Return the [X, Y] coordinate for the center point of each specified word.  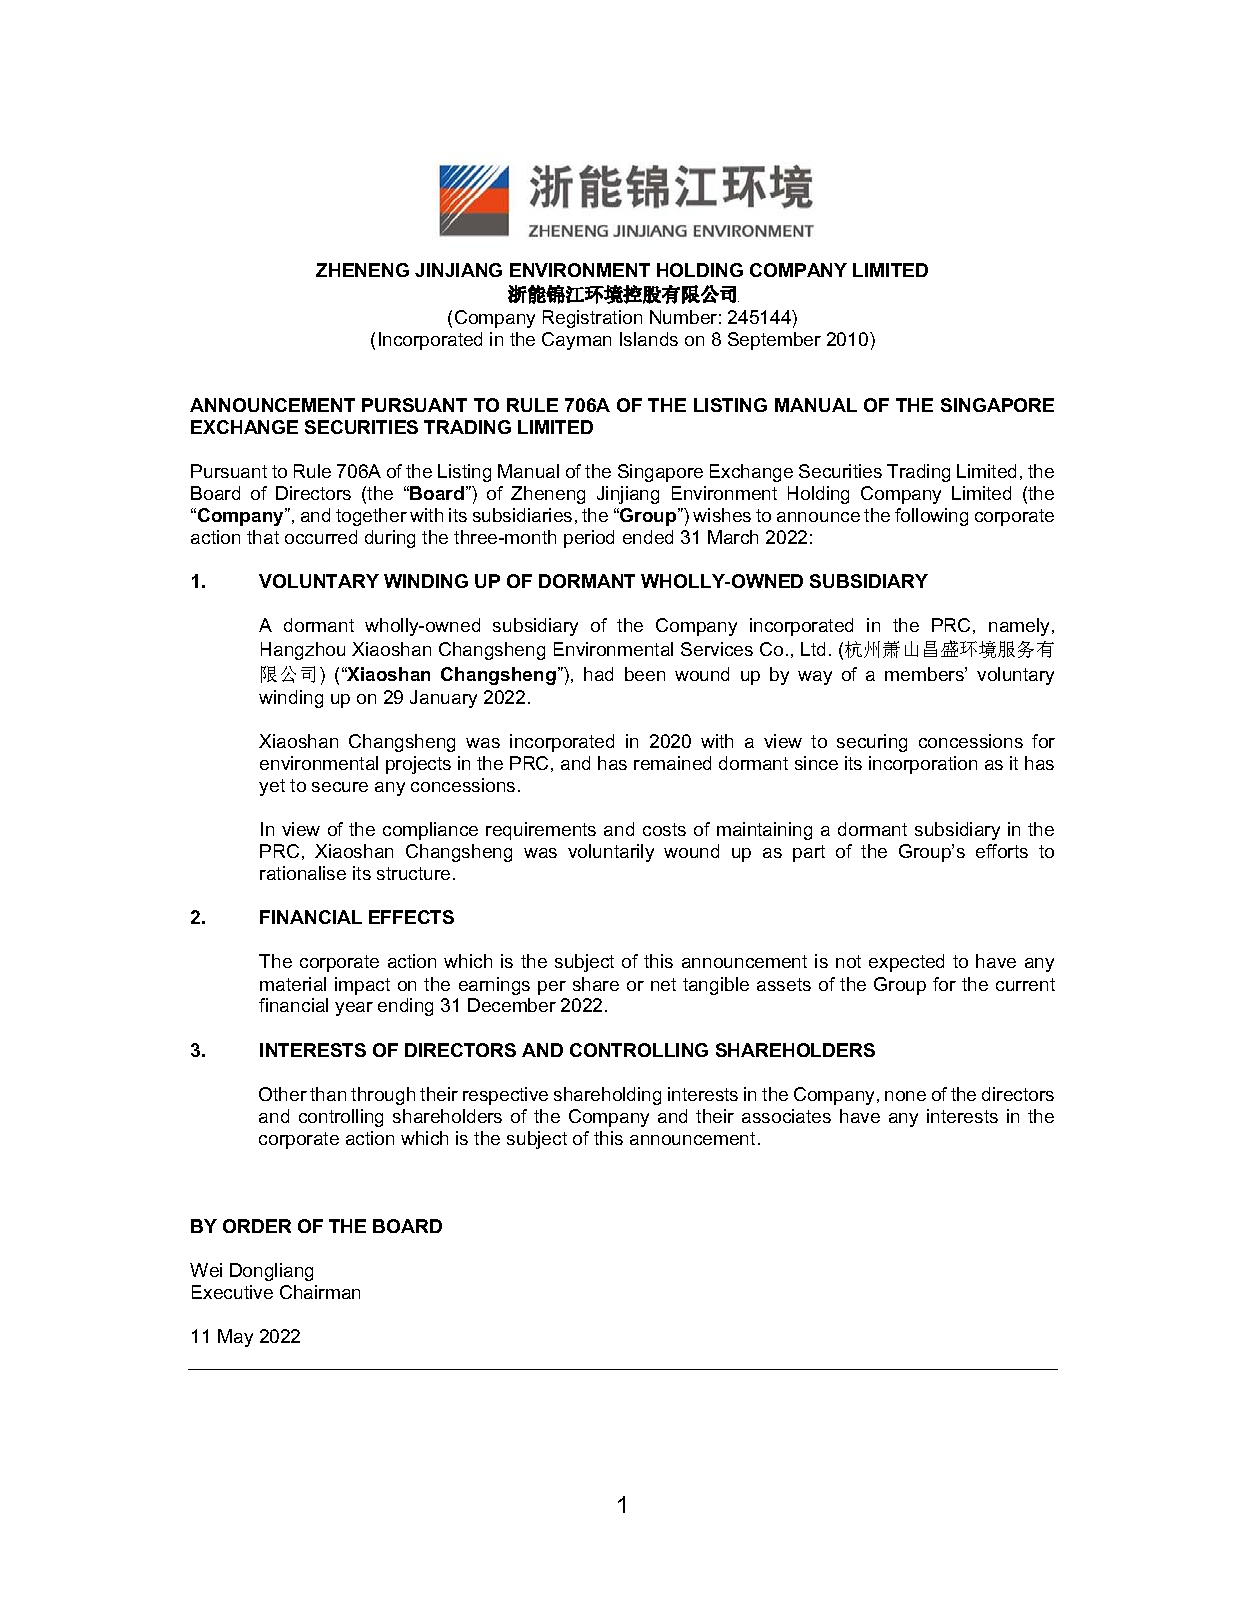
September [774, 341]
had [598, 674]
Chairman [320, 1292]
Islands [649, 339]
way [815, 678]
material [293, 984]
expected [906, 963]
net [663, 984]
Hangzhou [303, 651]
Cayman [576, 341]
